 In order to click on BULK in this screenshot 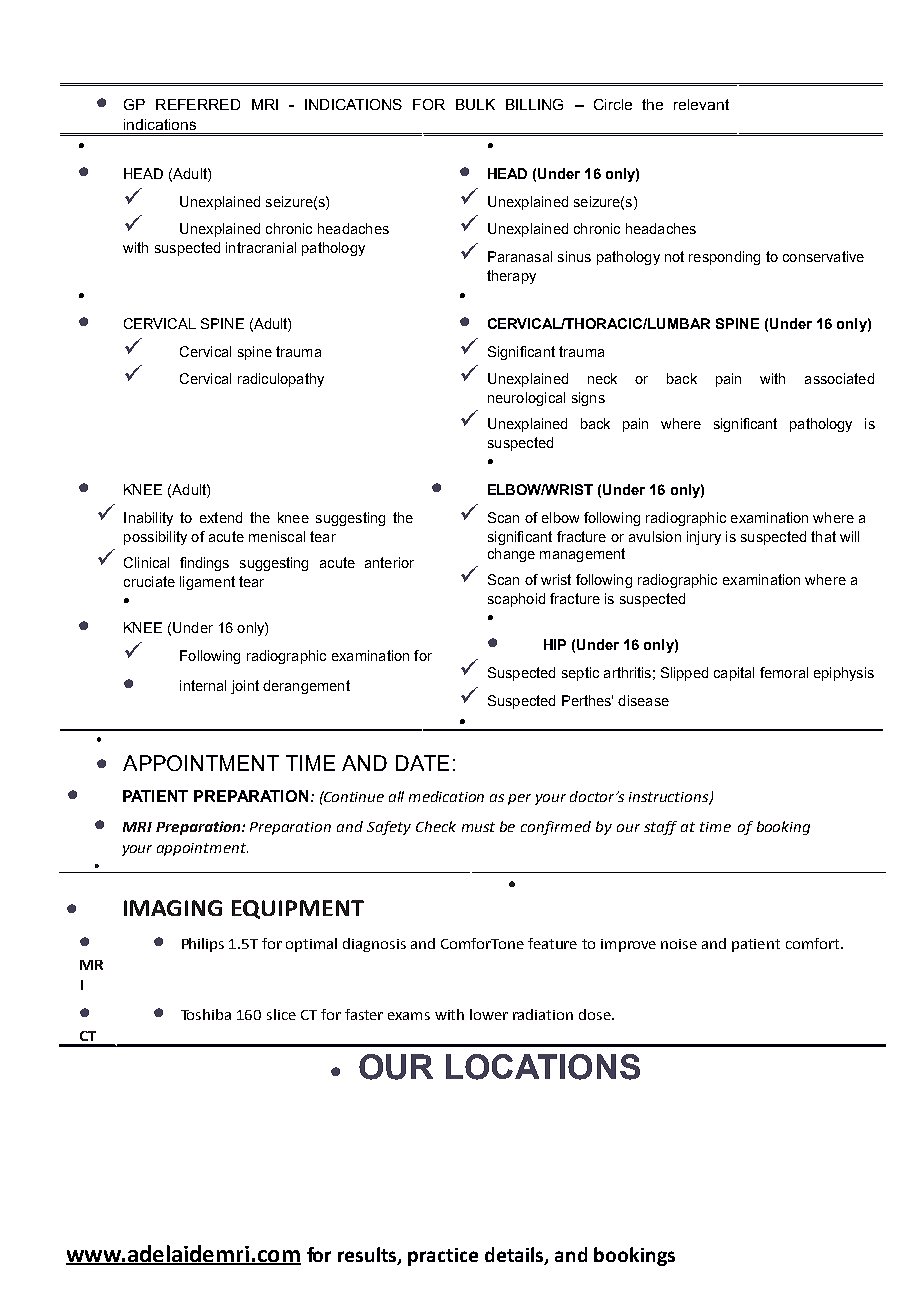, I will do `click(475, 104)`.
